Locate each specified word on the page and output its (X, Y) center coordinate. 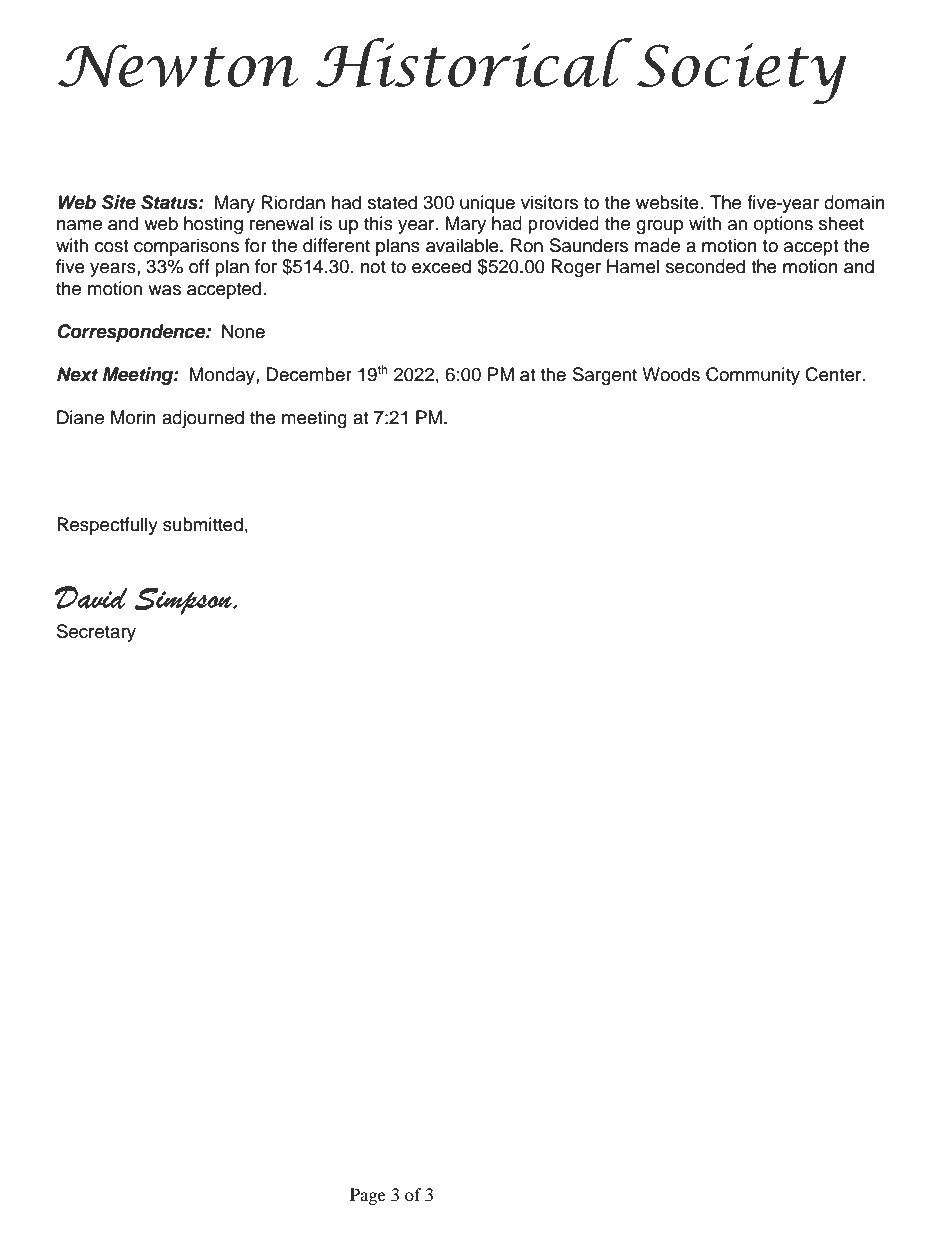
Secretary (96, 633)
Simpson (184, 601)
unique (487, 204)
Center (834, 374)
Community (753, 376)
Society (741, 73)
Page (368, 1196)
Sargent (605, 376)
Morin (133, 417)
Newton (178, 65)
